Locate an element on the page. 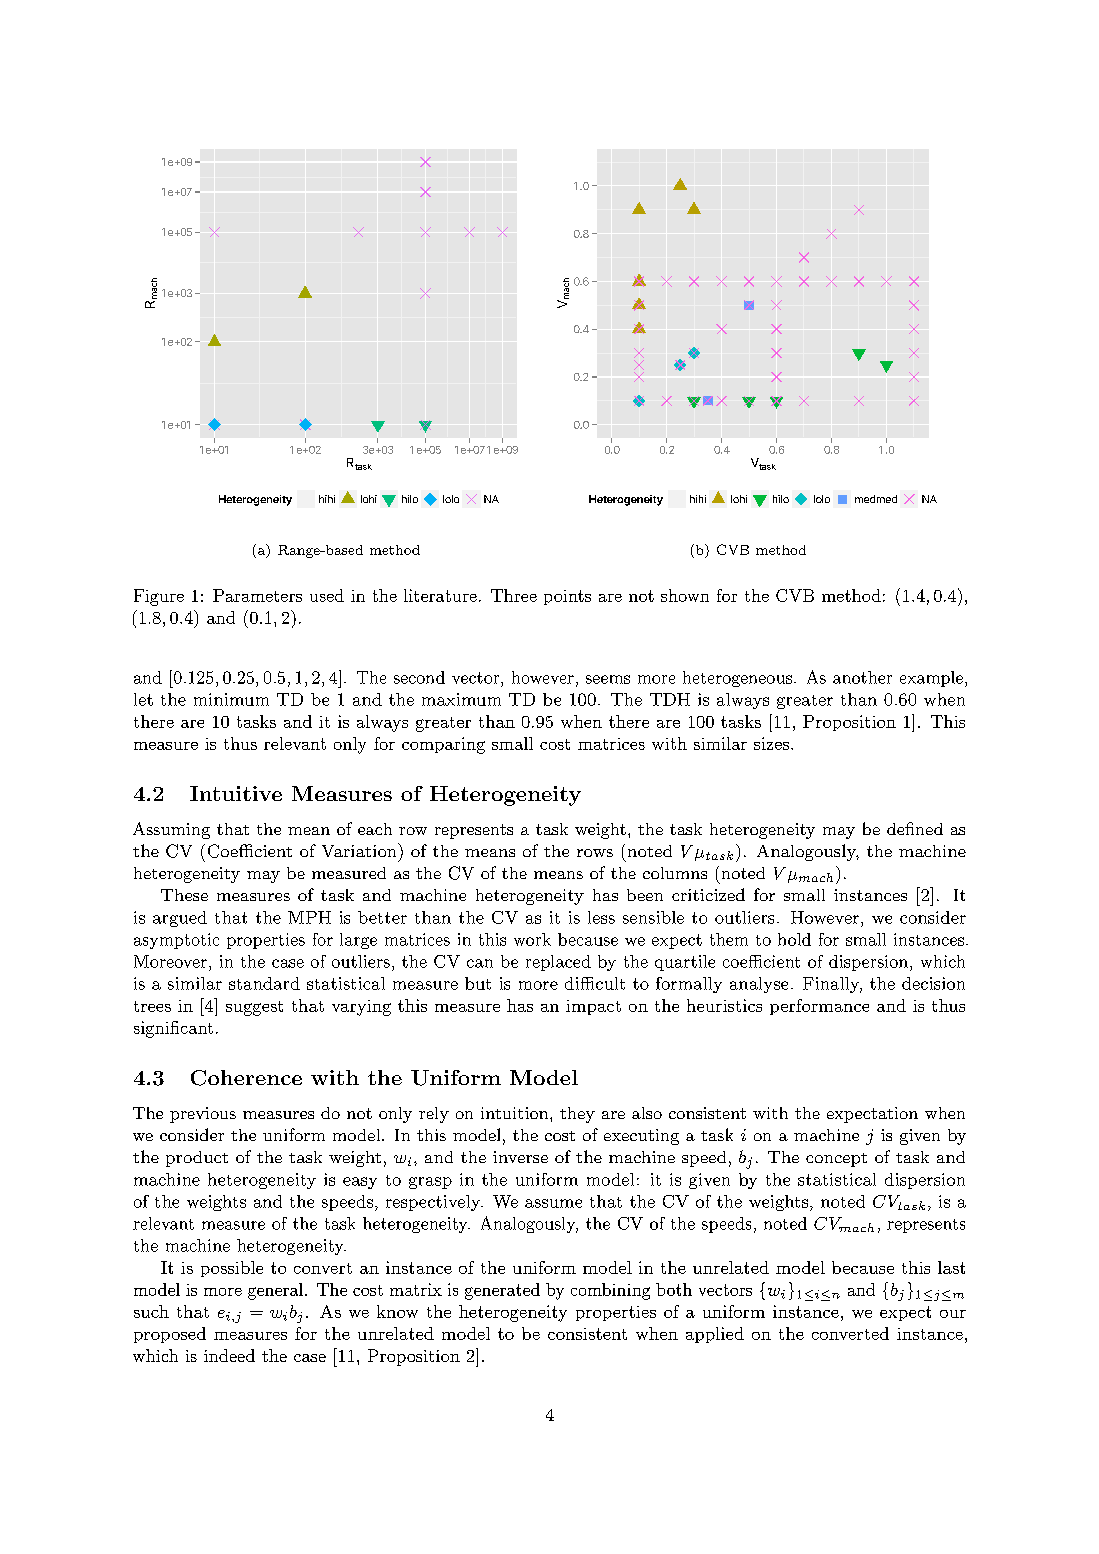 The image size is (1099, 1554). standard is located at coordinates (264, 983).
